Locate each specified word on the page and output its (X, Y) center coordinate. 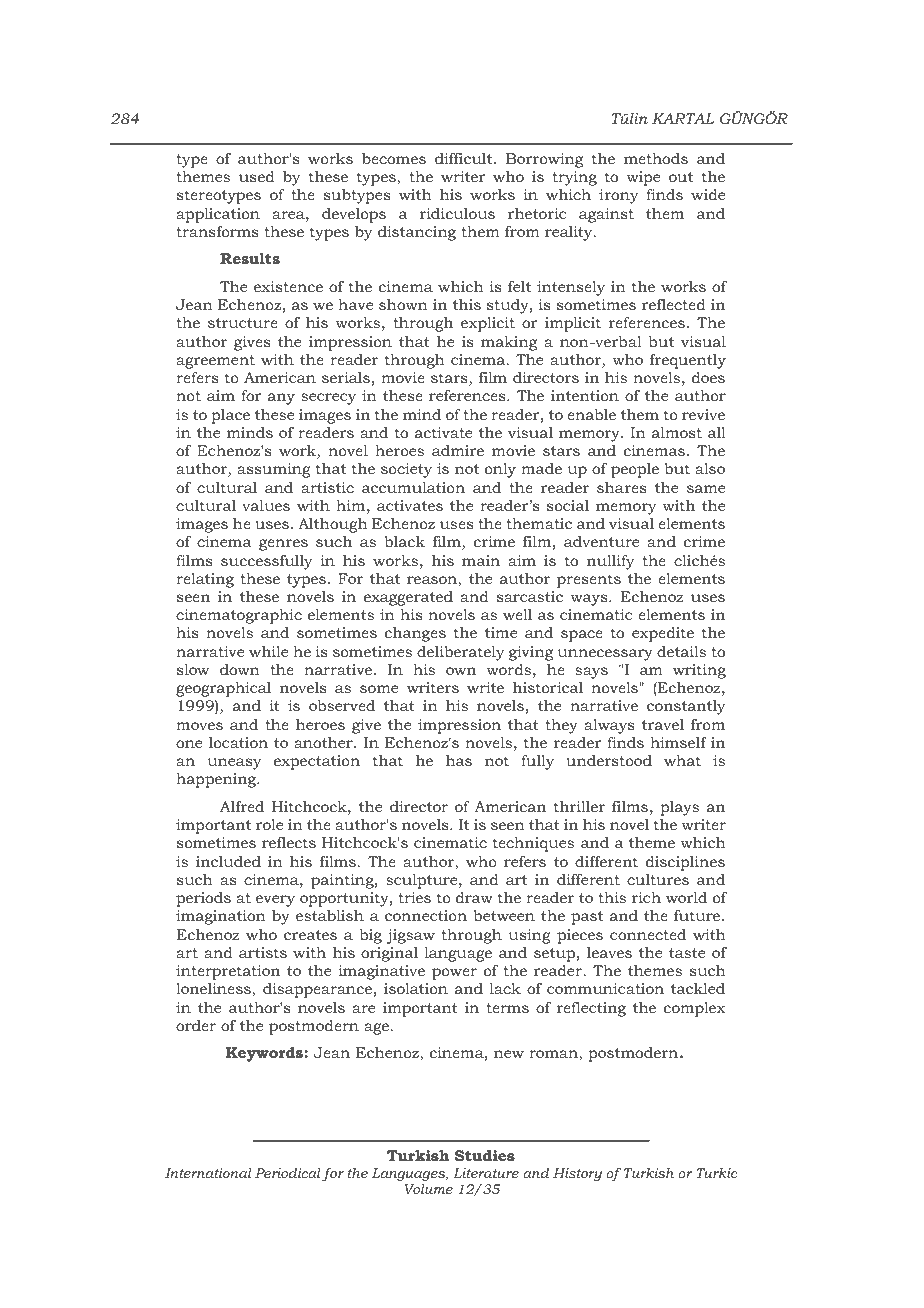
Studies (485, 1155)
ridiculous (457, 213)
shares (621, 487)
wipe (643, 178)
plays (680, 808)
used (257, 176)
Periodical (288, 1173)
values (266, 505)
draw (474, 897)
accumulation (413, 487)
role (269, 824)
